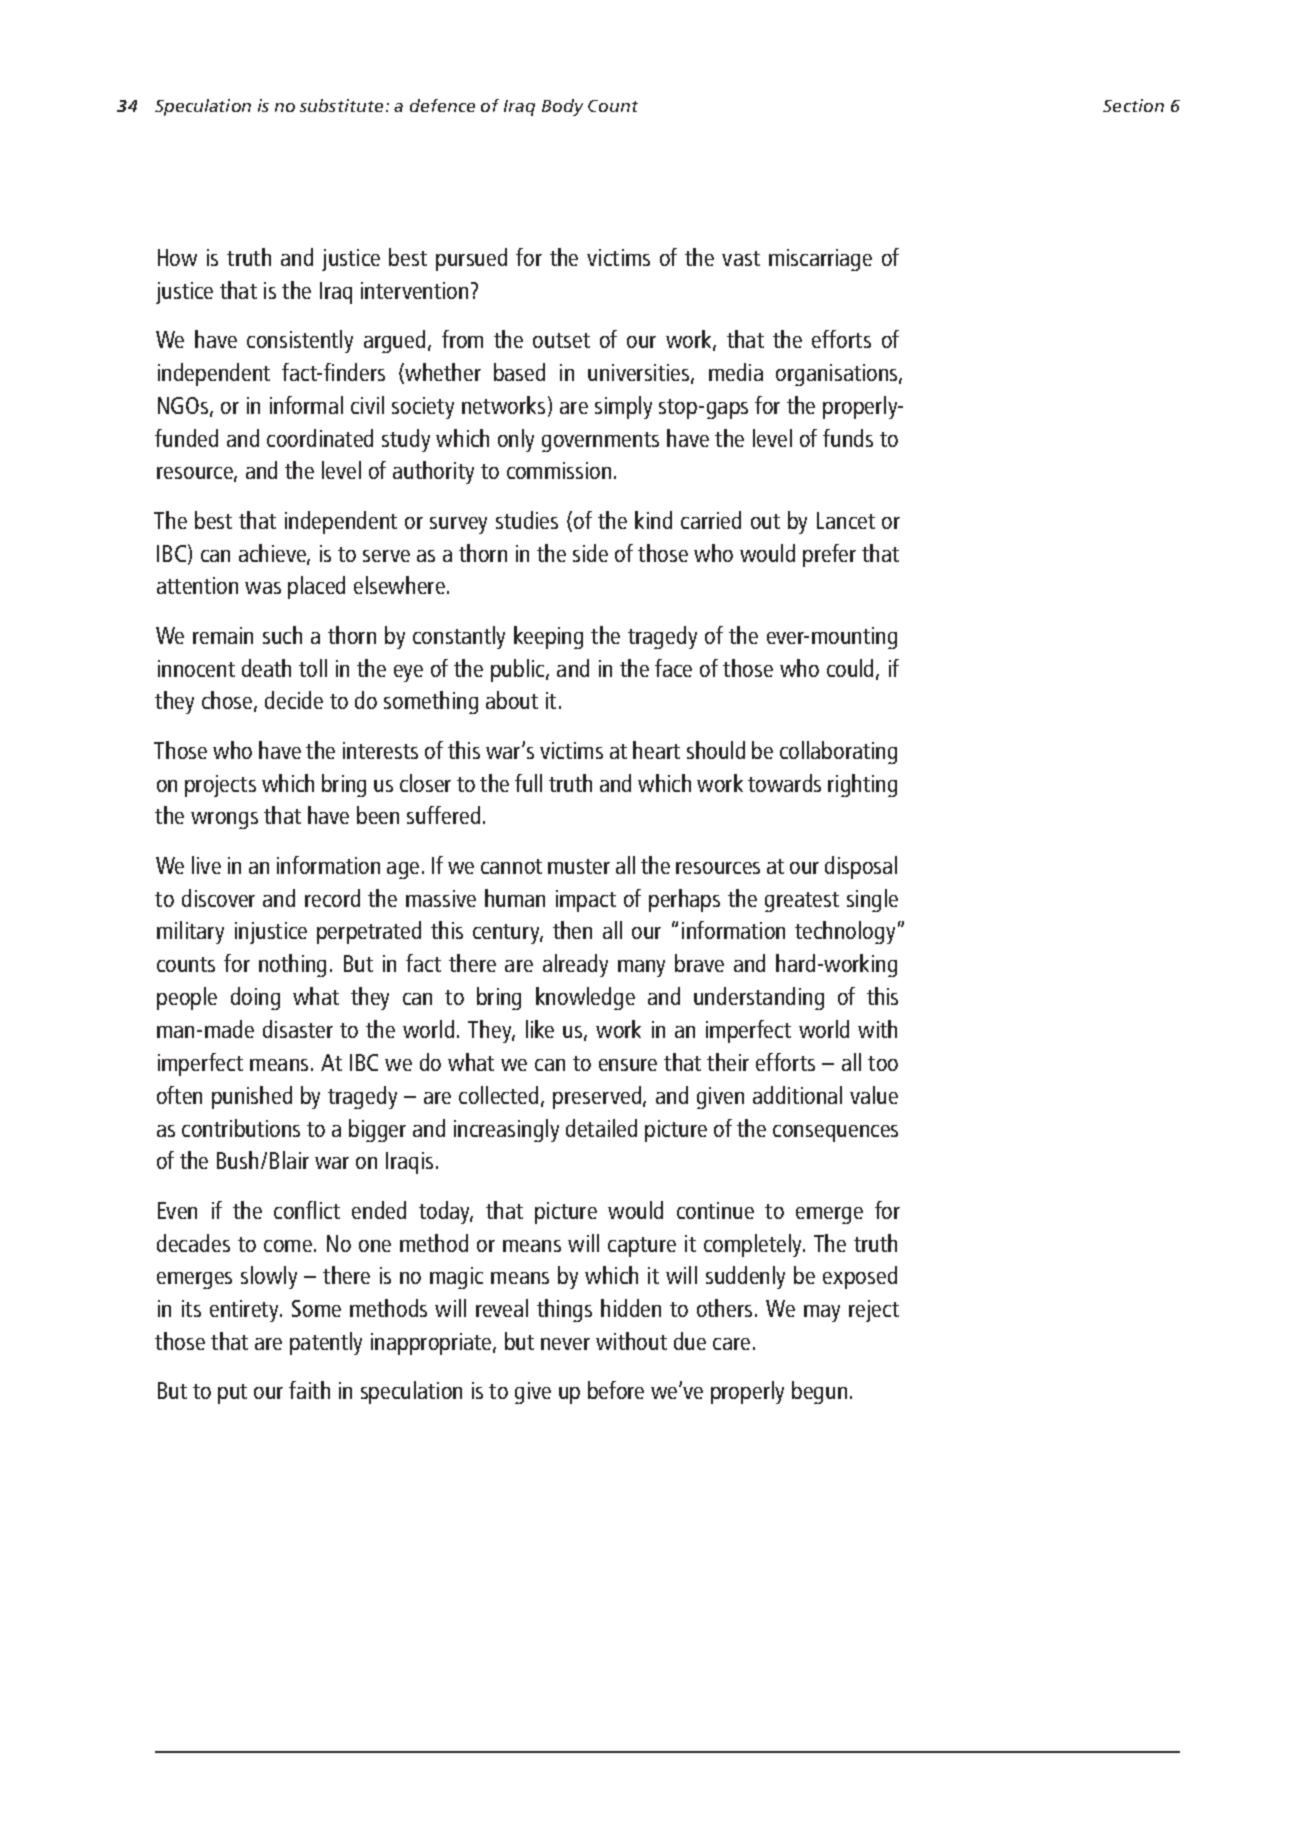  I want to click on Section, so click(1133, 105).
